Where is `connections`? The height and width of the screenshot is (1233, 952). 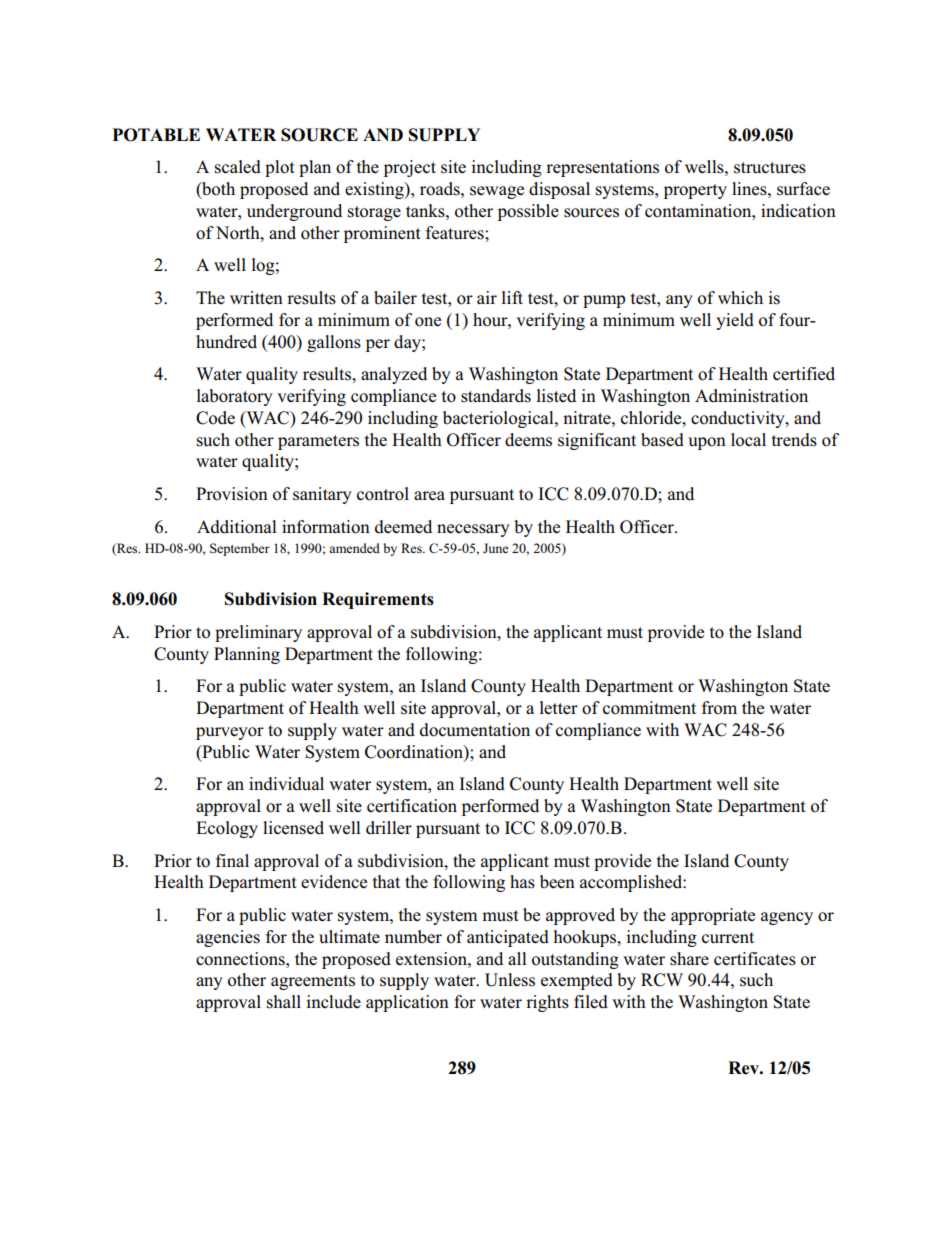
connections is located at coordinates (241, 959).
